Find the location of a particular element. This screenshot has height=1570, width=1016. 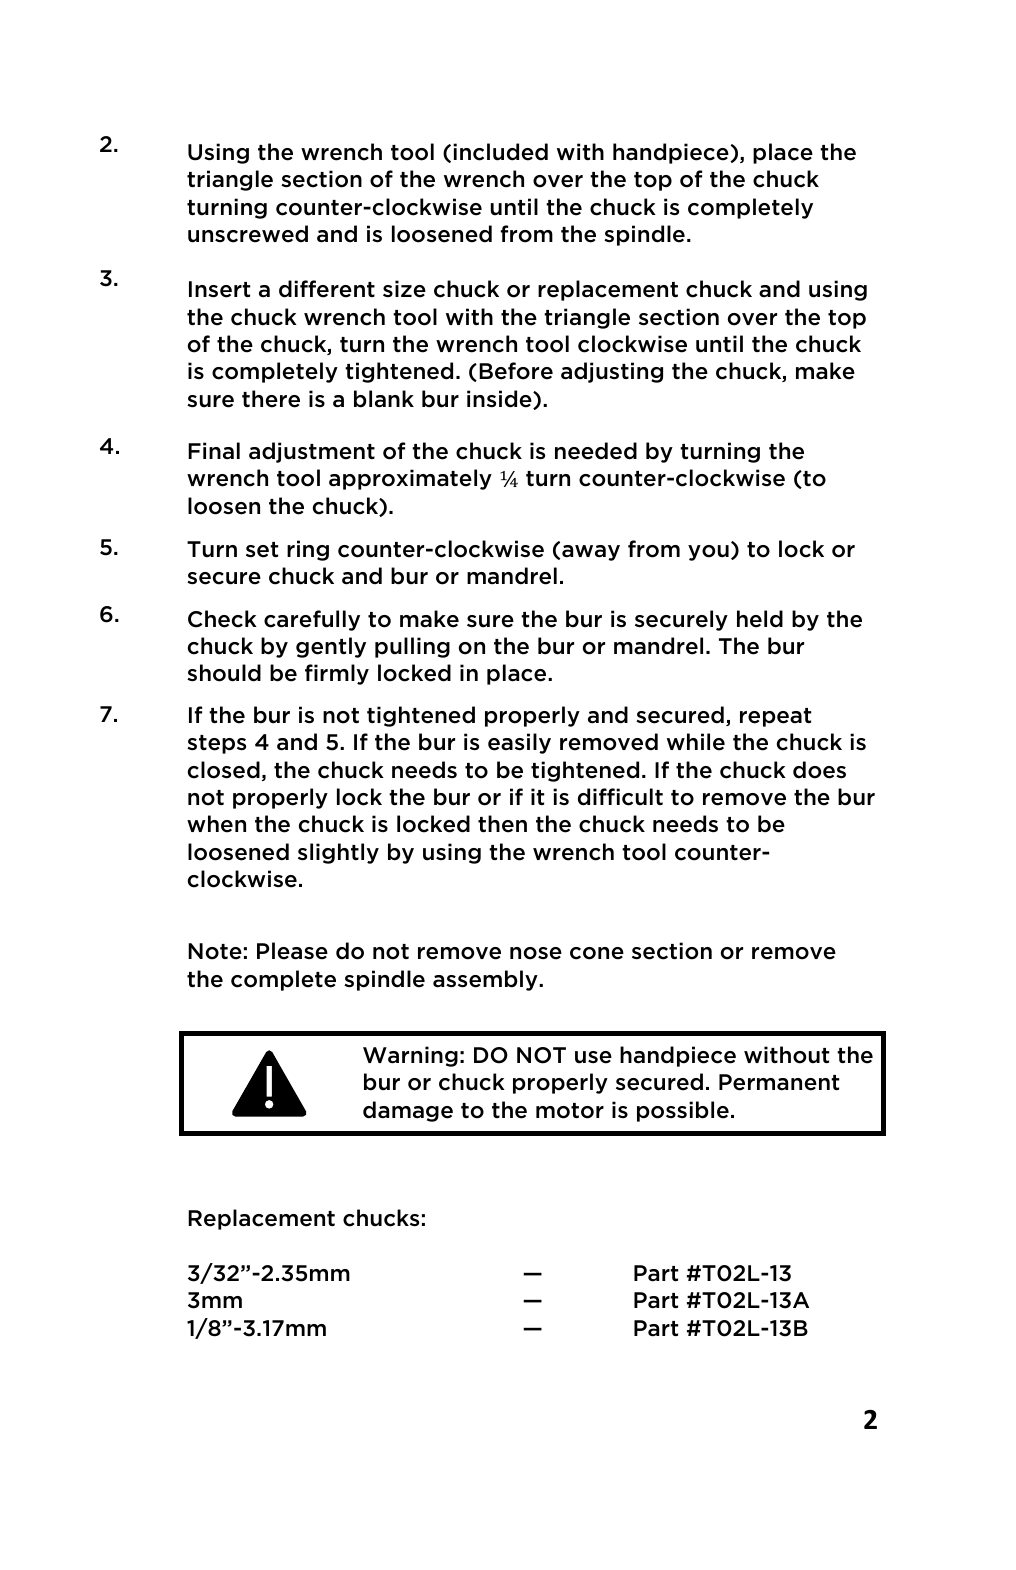

damage is located at coordinates (408, 1111).
